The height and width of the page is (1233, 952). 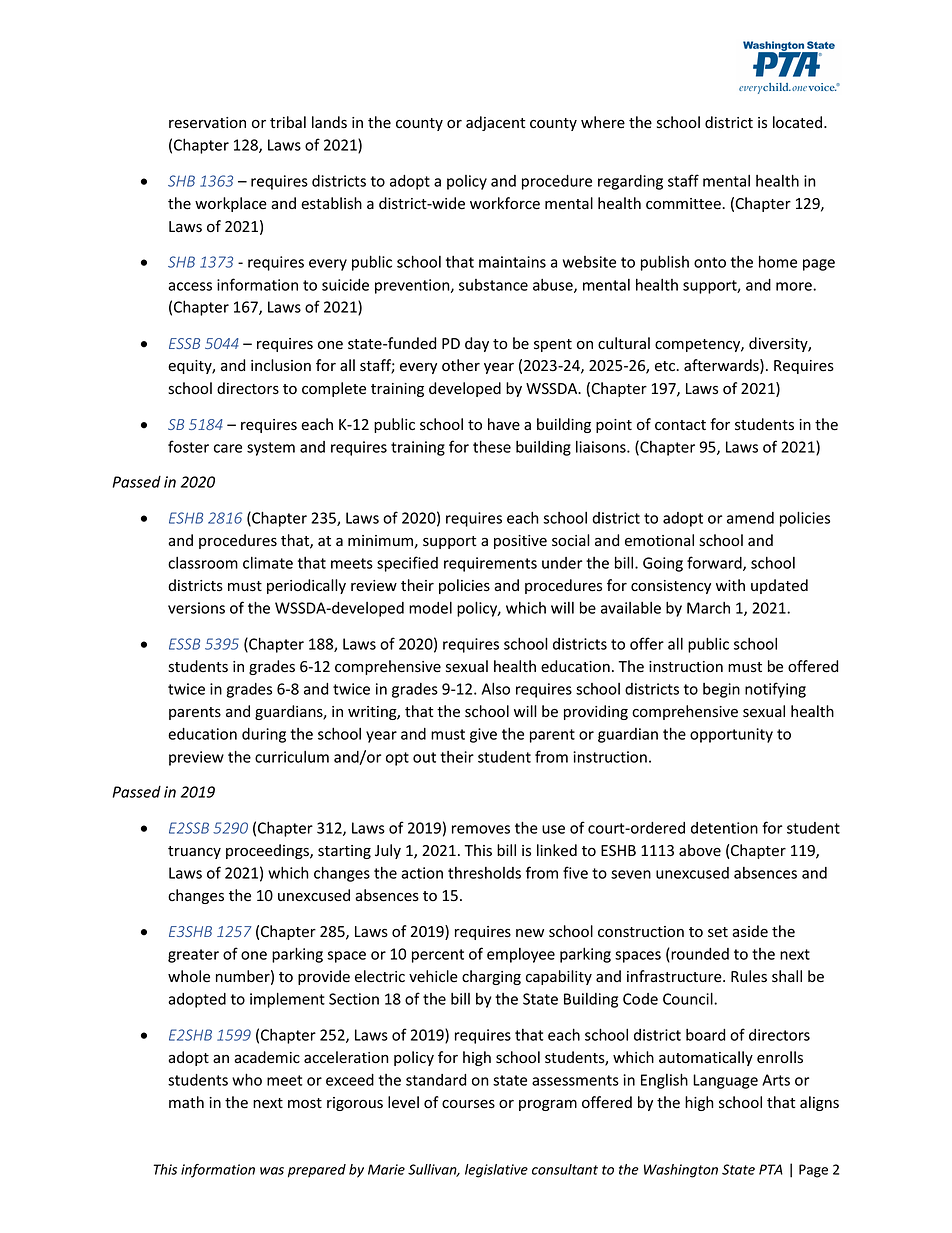 What do you see at coordinates (771, 1169) in the page?
I see `PTA` at bounding box center [771, 1169].
